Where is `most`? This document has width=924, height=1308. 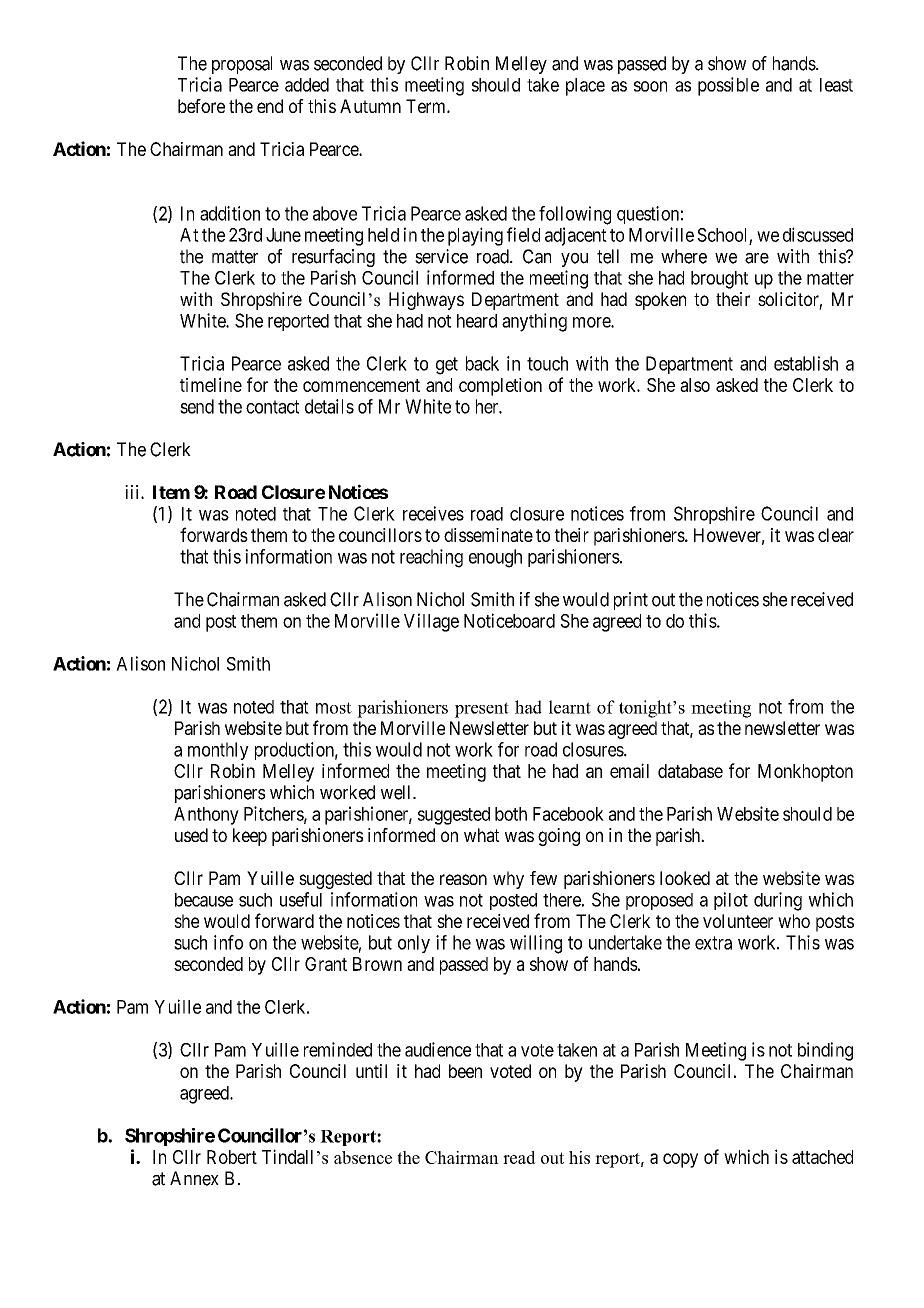
most is located at coordinates (334, 708).
